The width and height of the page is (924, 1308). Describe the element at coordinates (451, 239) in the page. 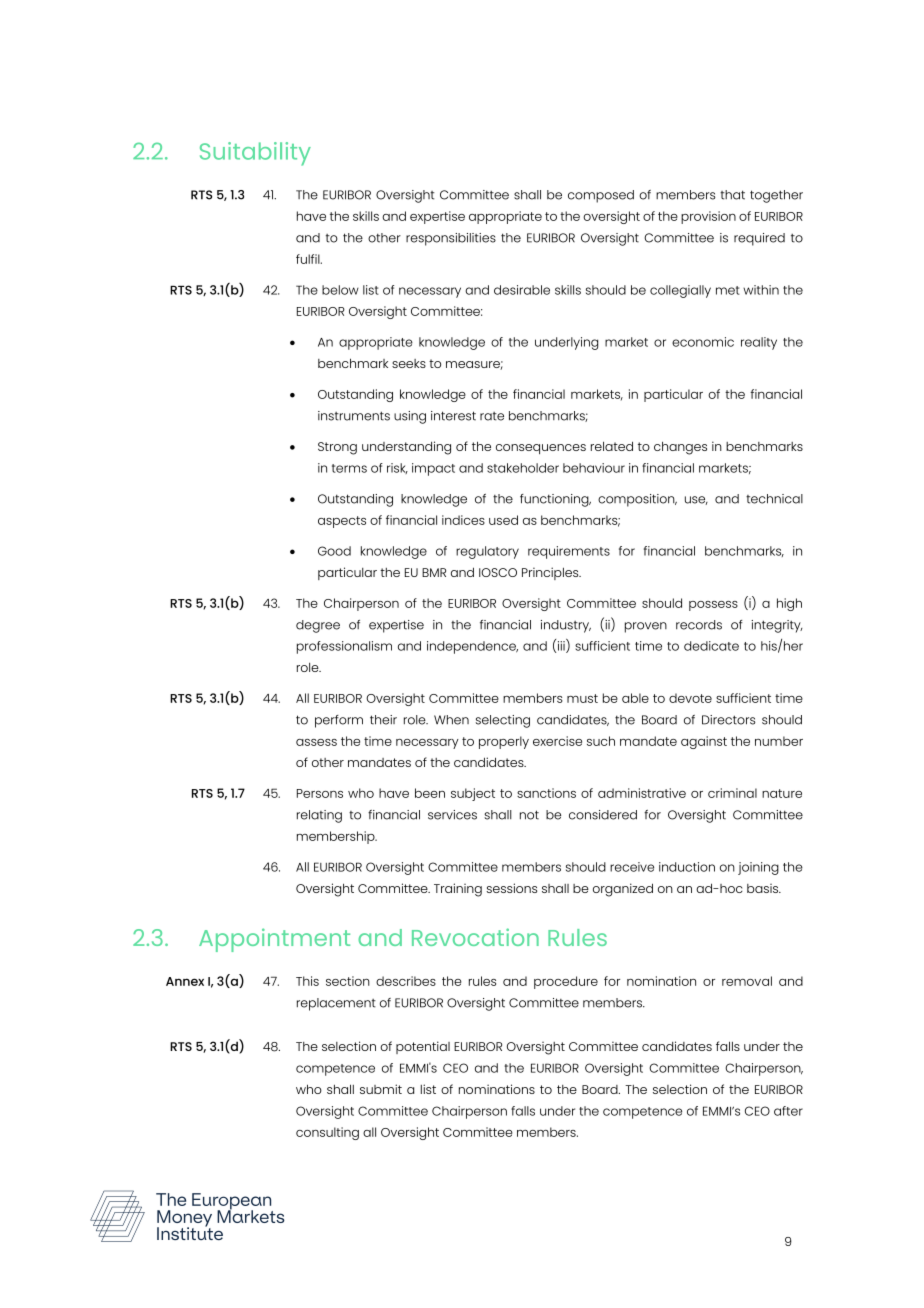

I see `responsibilities` at that location.
